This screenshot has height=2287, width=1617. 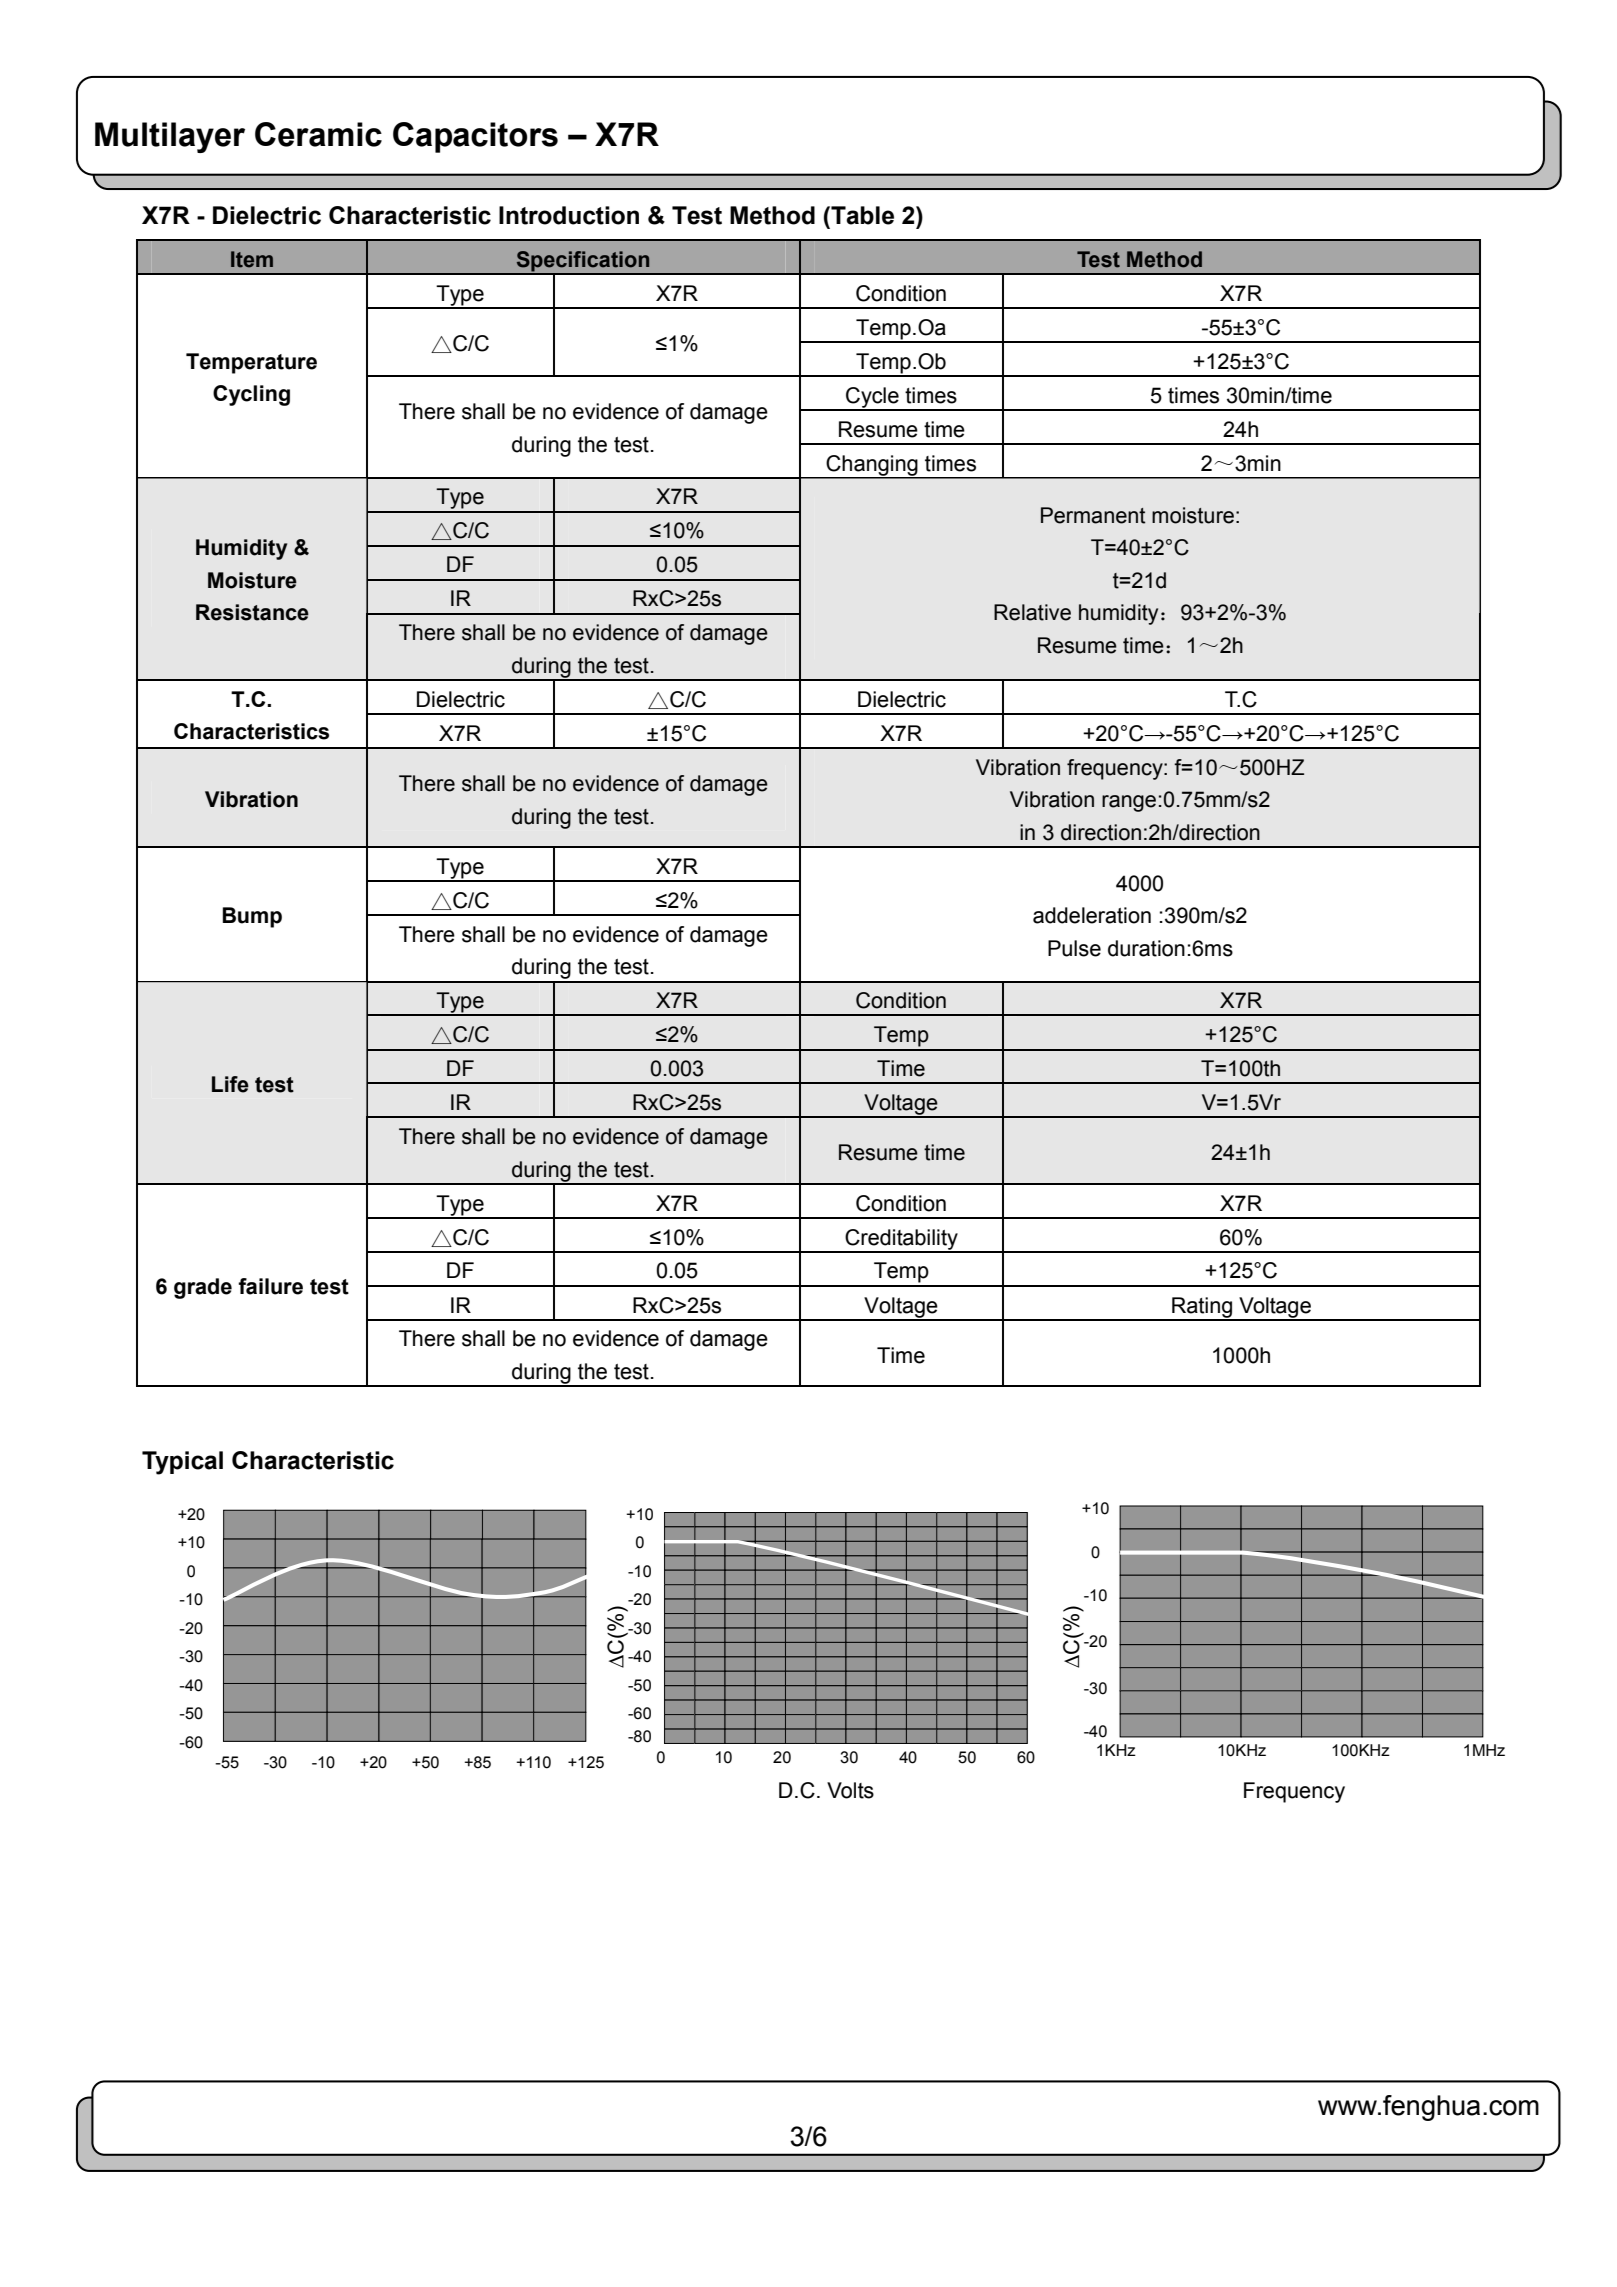 What do you see at coordinates (1202, 1308) in the screenshot?
I see `Rating` at bounding box center [1202, 1308].
